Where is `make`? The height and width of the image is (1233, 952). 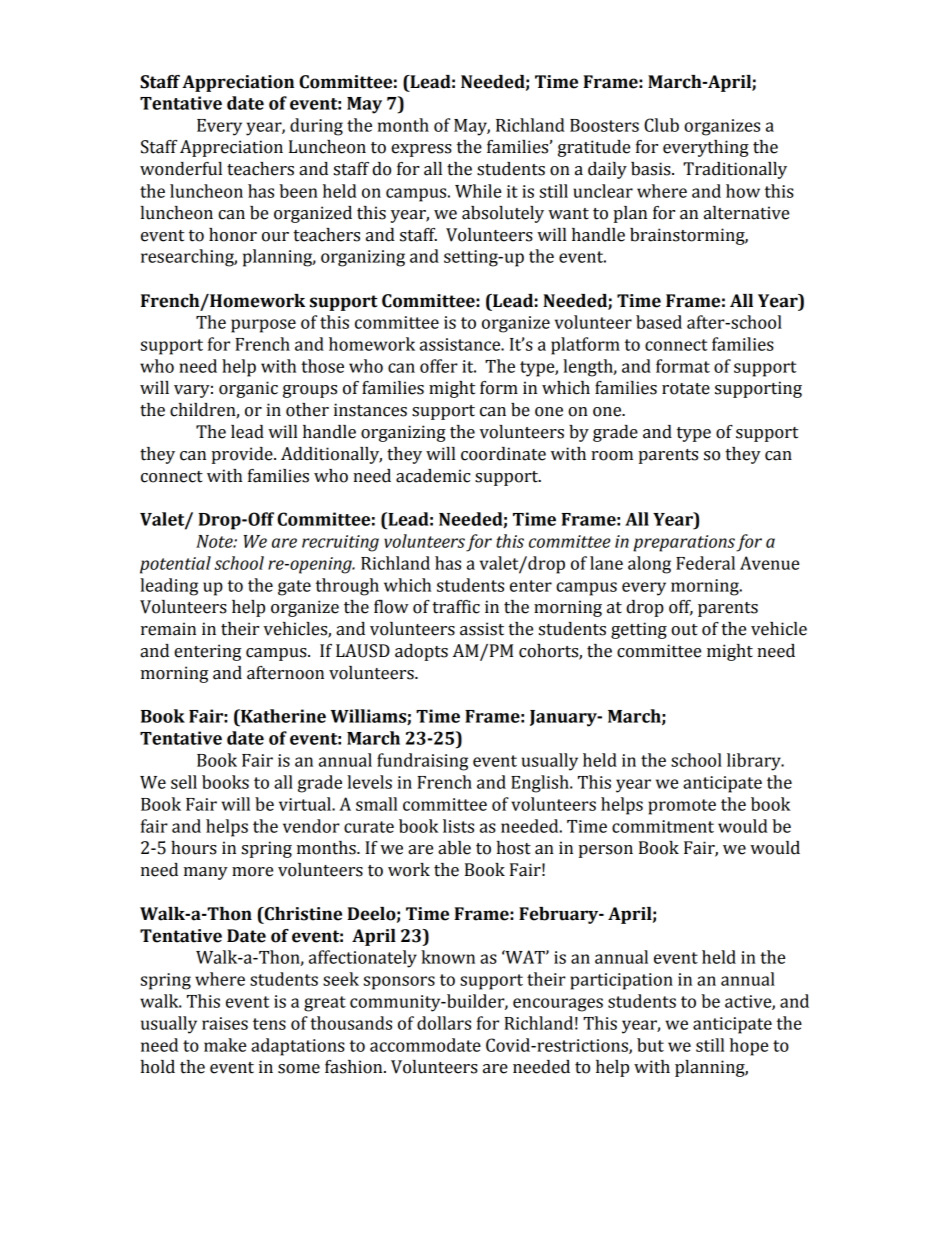
make is located at coordinates (225, 1045).
